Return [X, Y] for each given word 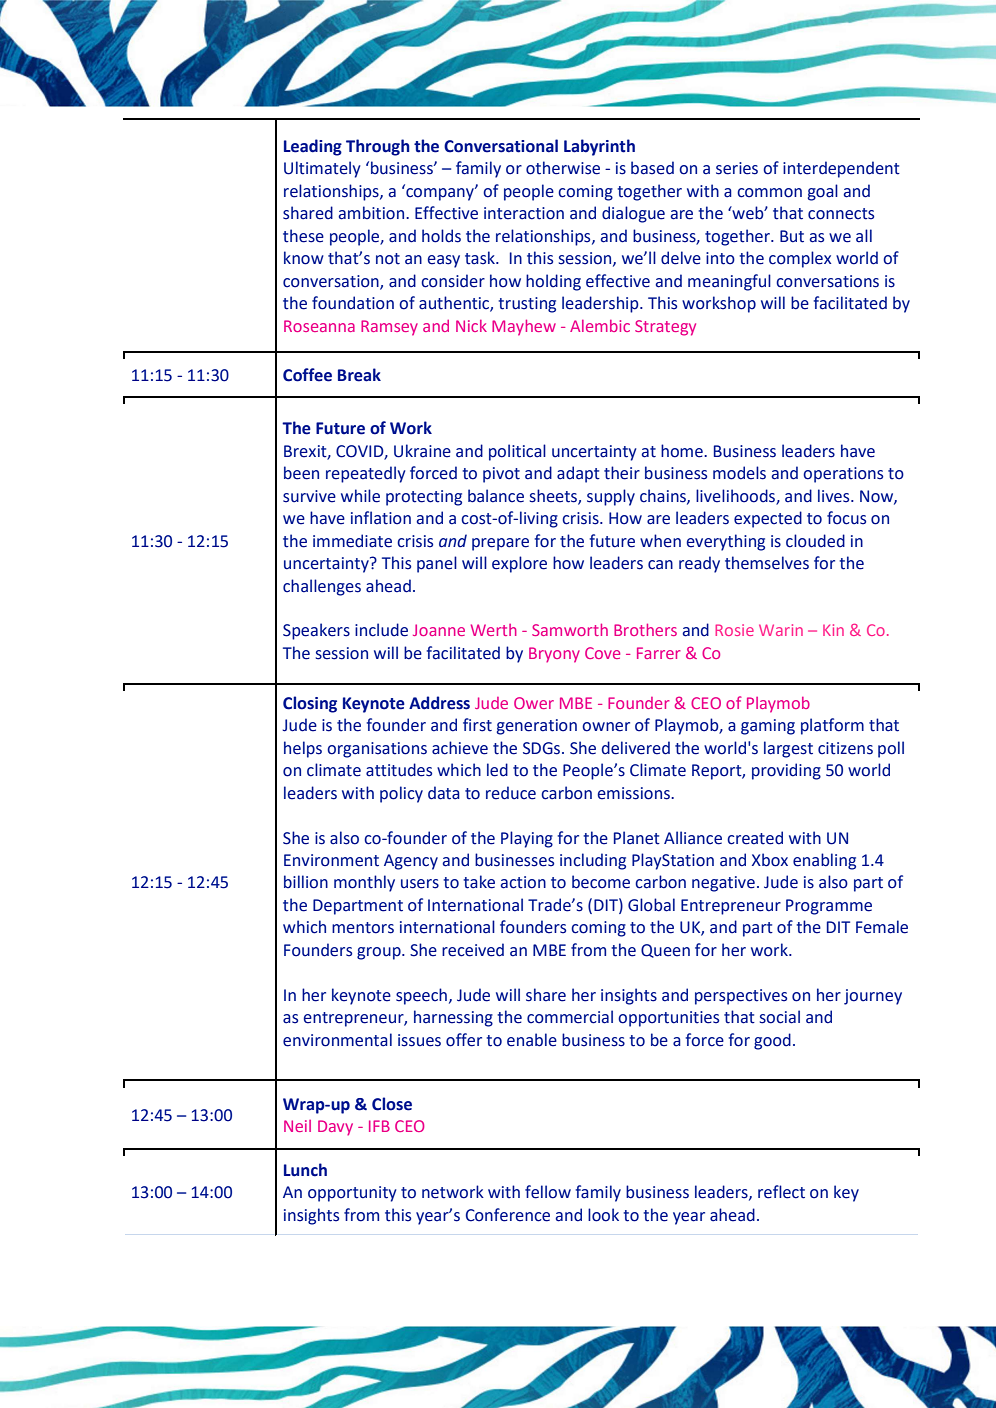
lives [835, 496]
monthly [364, 883]
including [593, 861]
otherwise [563, 168]
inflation [381, 518]
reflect [781, 1192]
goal [823, 192]
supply [611, 497]
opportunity [352, 1194]
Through [378, 147]
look [603, 1215]
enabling [824, 861]
